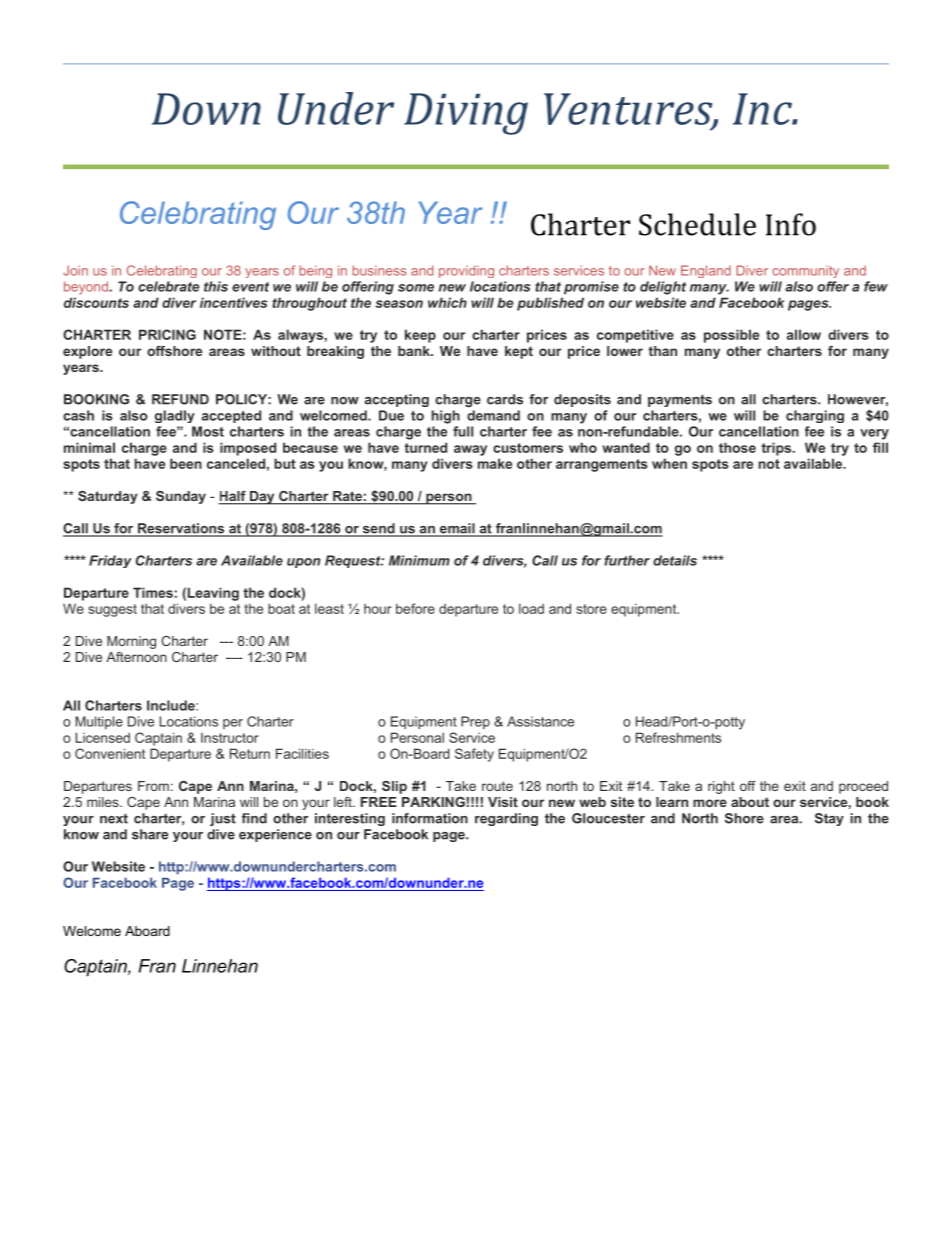  Describe the element at coordinates (506, 819) in the document. I see `regarding` at that location.
